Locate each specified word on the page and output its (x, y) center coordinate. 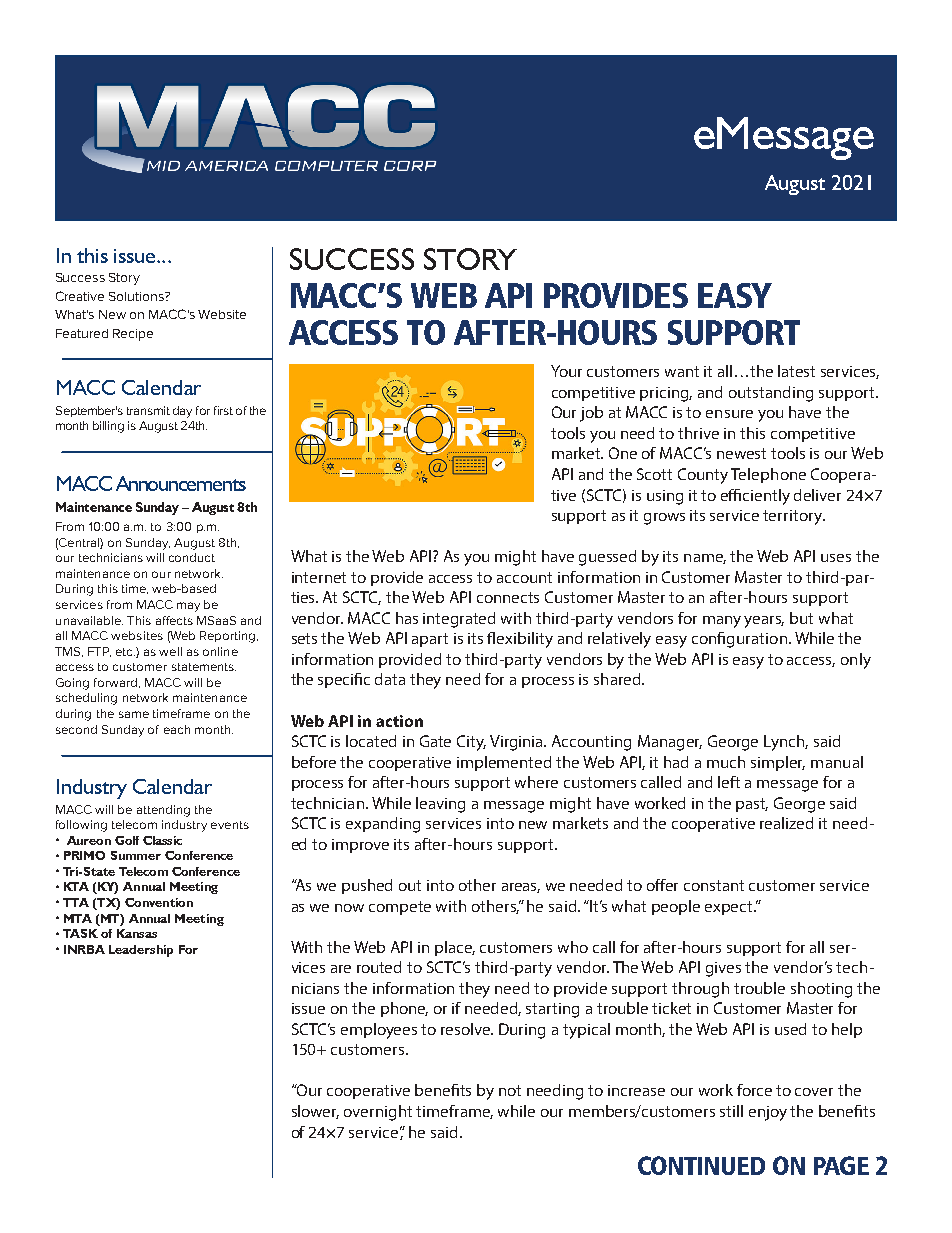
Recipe (133, 335)
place (455, 948)
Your (566, 371)
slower (315, 1112)
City (471, 743)
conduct (192, 557)
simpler (778, 763)
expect (730, 908)
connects (508, 597)
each (177, 729)
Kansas (137, 933)
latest (796, 371)
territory (794, 517)
